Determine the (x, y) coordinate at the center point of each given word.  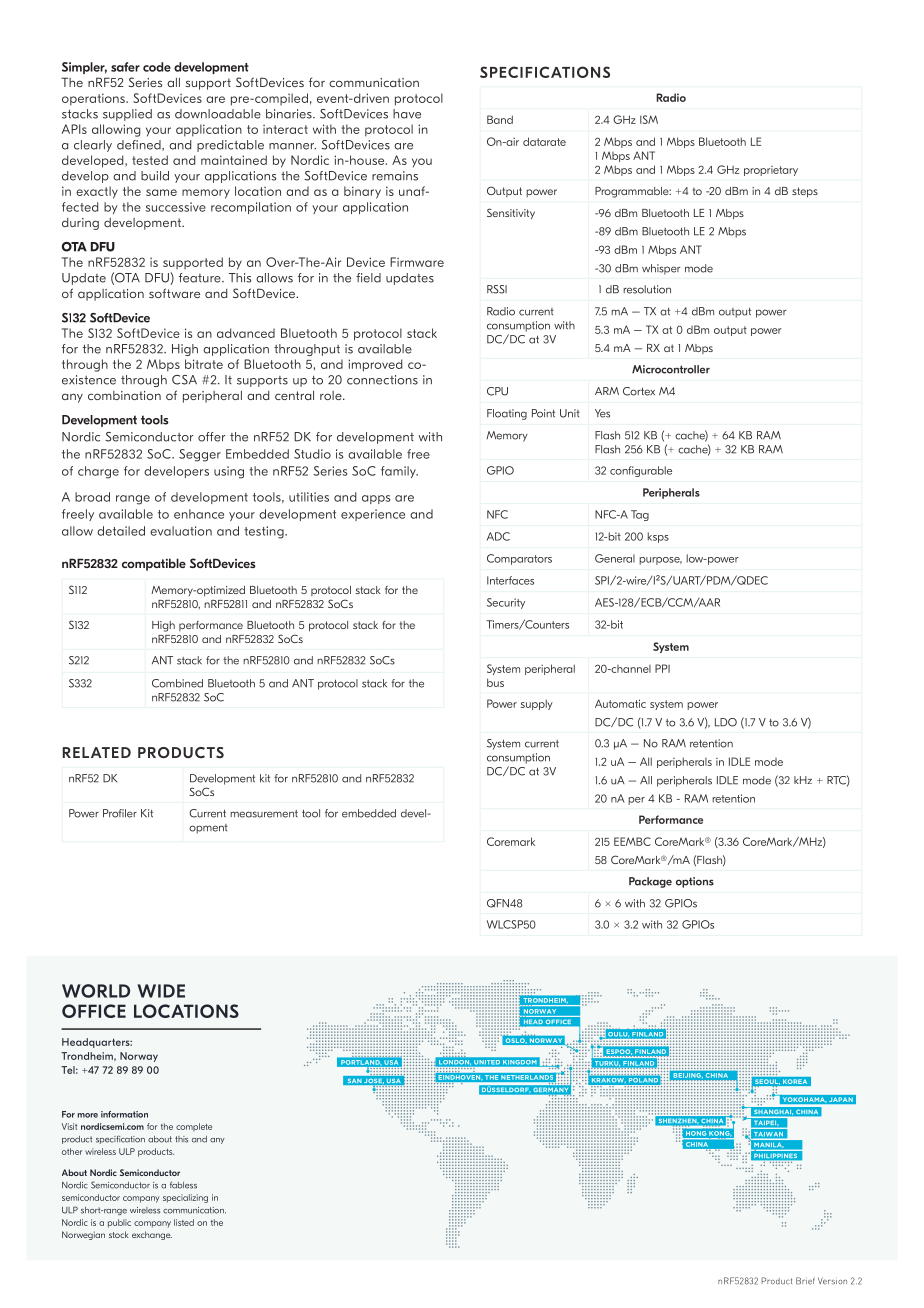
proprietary (771, 171)
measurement (264, 814)
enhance (199, 514)
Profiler (120, 813)
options (695, 882)
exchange (152, 1235)
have (407, 114)
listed (184, 1222)
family (399, 472)
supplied (127, 115)
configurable (641, 471)
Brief (805, 1281)
